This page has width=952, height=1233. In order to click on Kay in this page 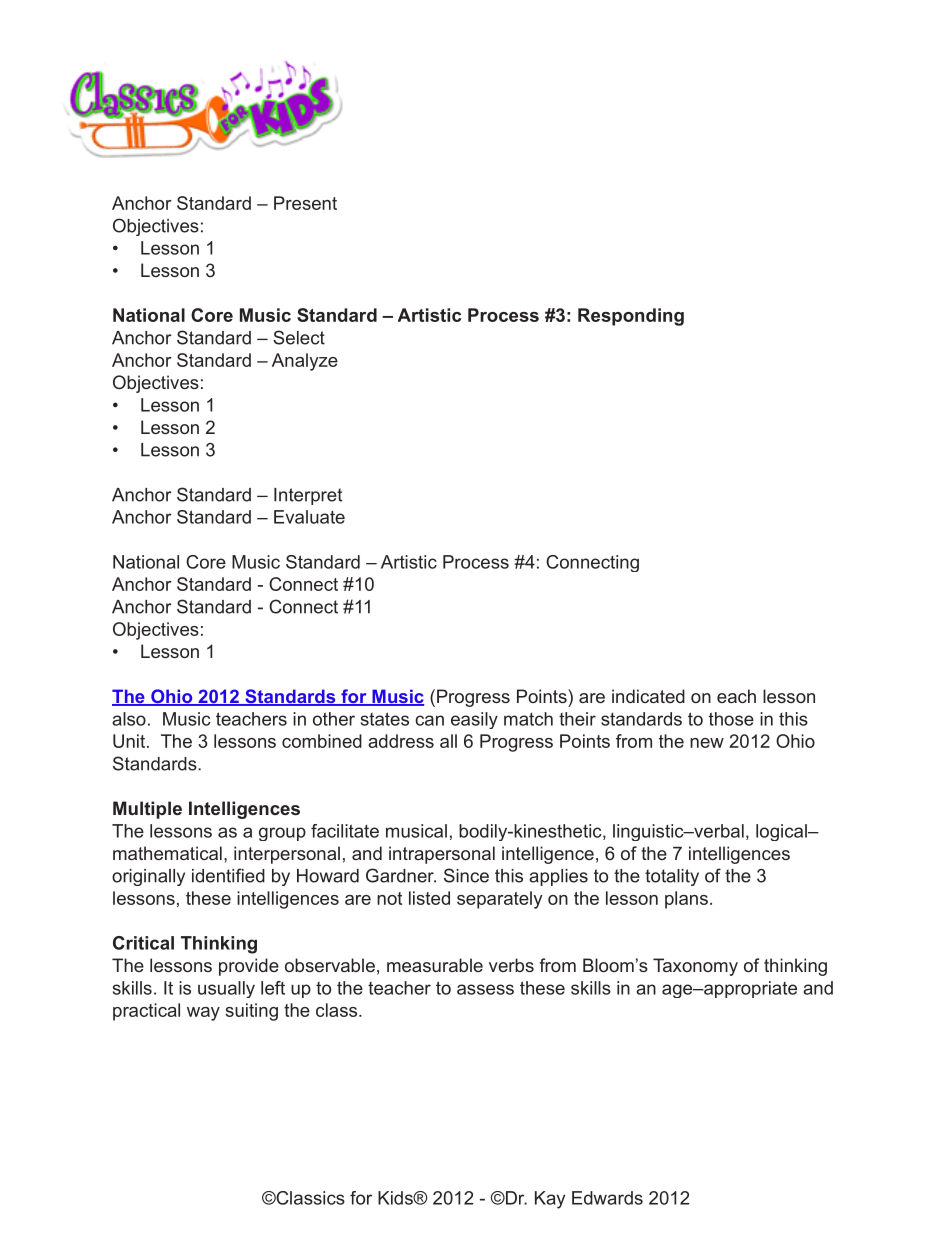, I will do `click(550, 1200)`.
